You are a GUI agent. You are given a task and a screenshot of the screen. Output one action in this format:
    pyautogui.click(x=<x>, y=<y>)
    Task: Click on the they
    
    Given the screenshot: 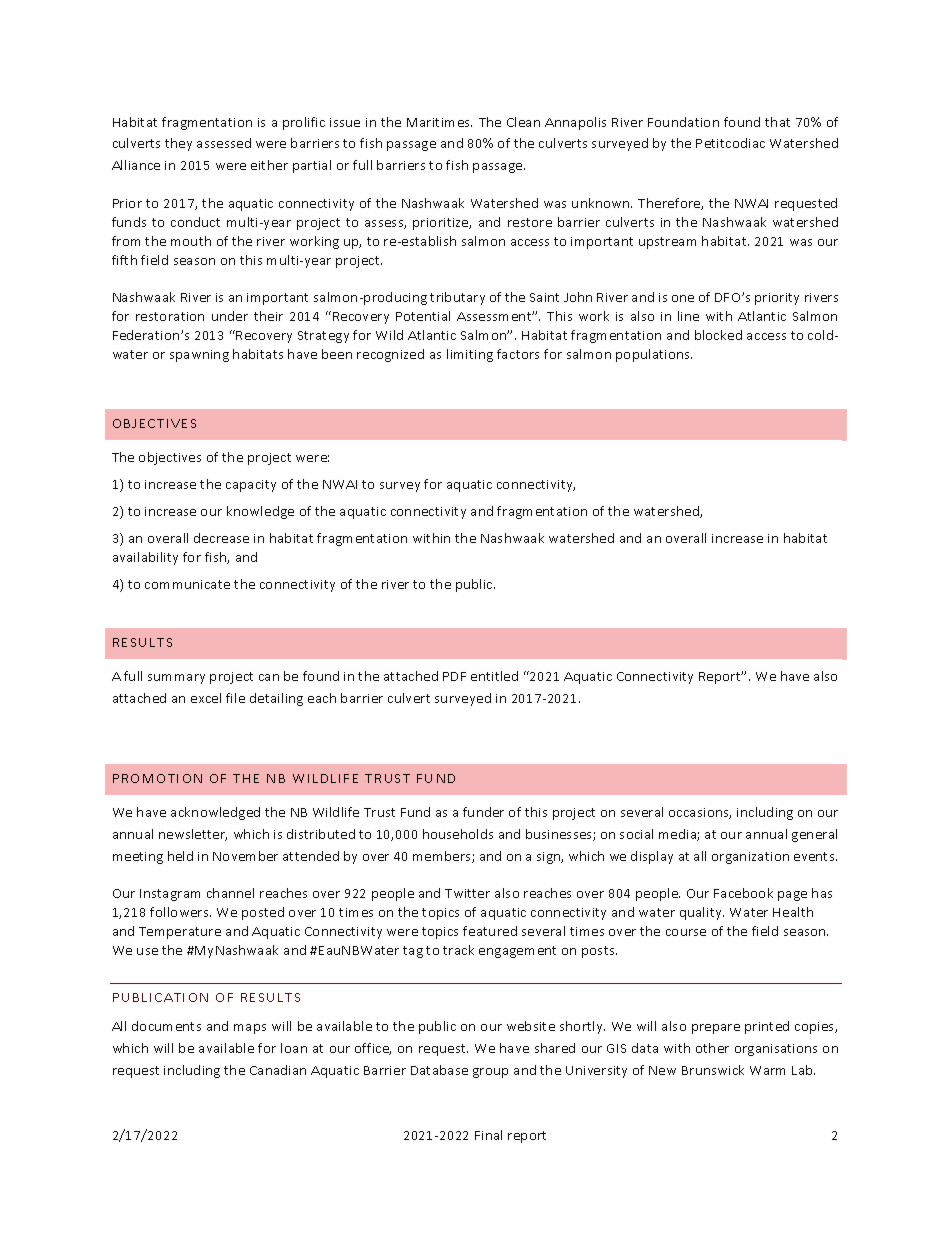 What is the action you would take?
    pyautogui.click(x=178, y=144)
